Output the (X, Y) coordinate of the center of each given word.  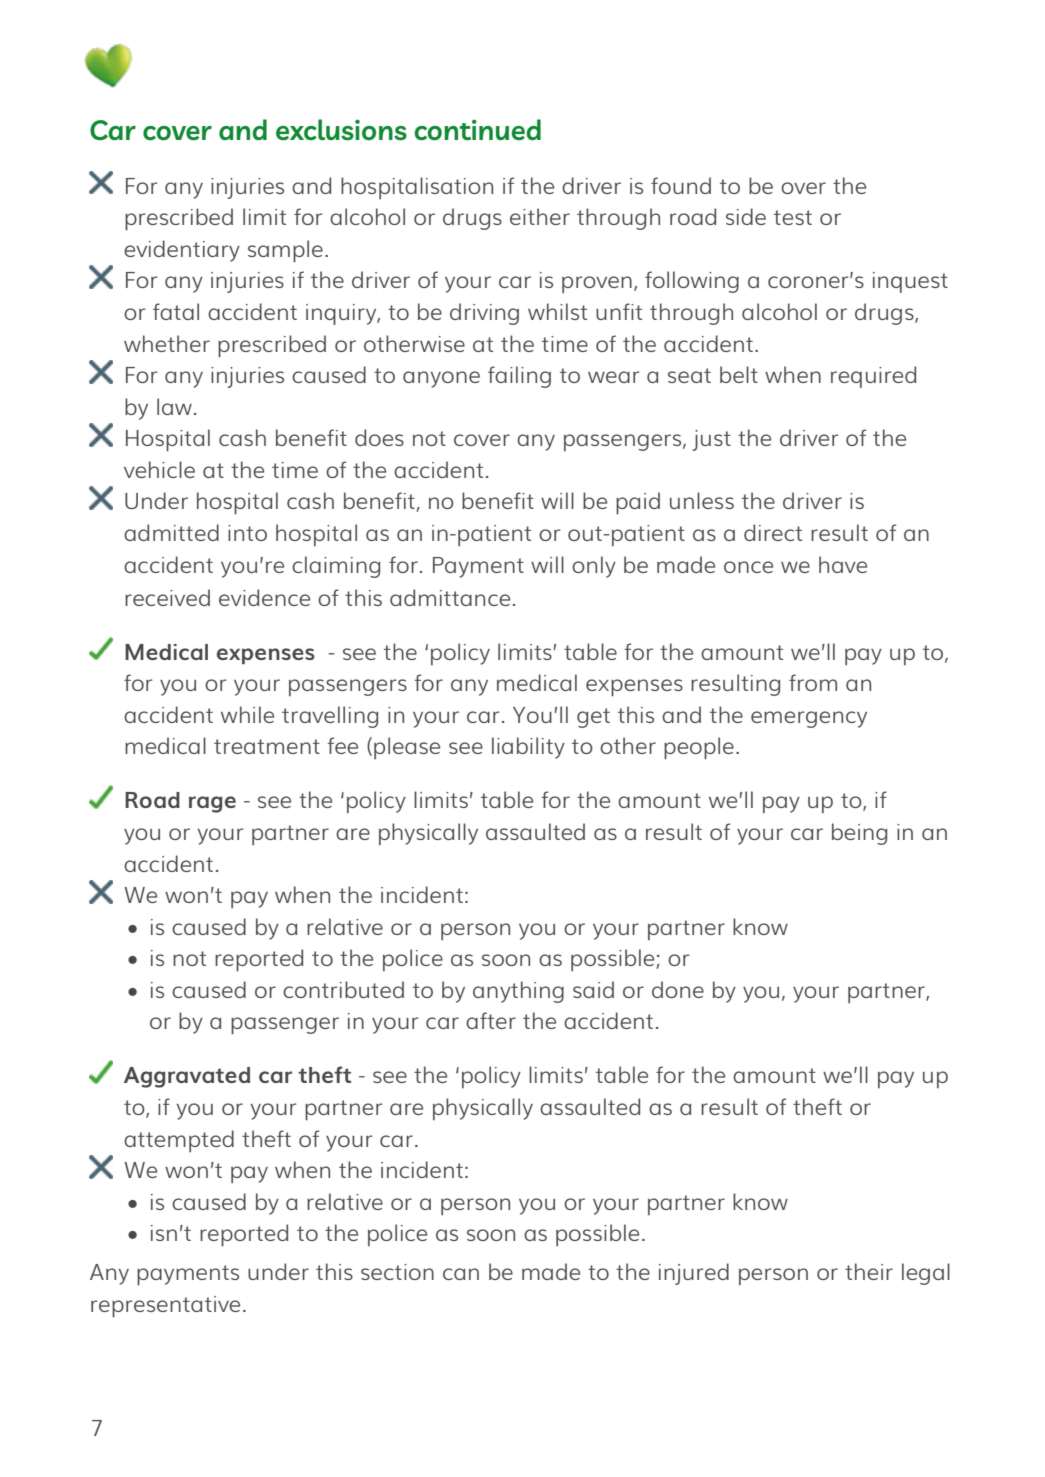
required (873, 377)
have (843, 564)
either (540, 216)
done (678, 989)
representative (165, 1307)
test (793, 217)
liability (528, 748)
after (491, 1020)
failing (519, 377)
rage (212, 804)
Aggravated (187, 1077)
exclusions (341, 130)
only (594, 567)
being (860, 834)
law (174, 406)
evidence (264, 597)
